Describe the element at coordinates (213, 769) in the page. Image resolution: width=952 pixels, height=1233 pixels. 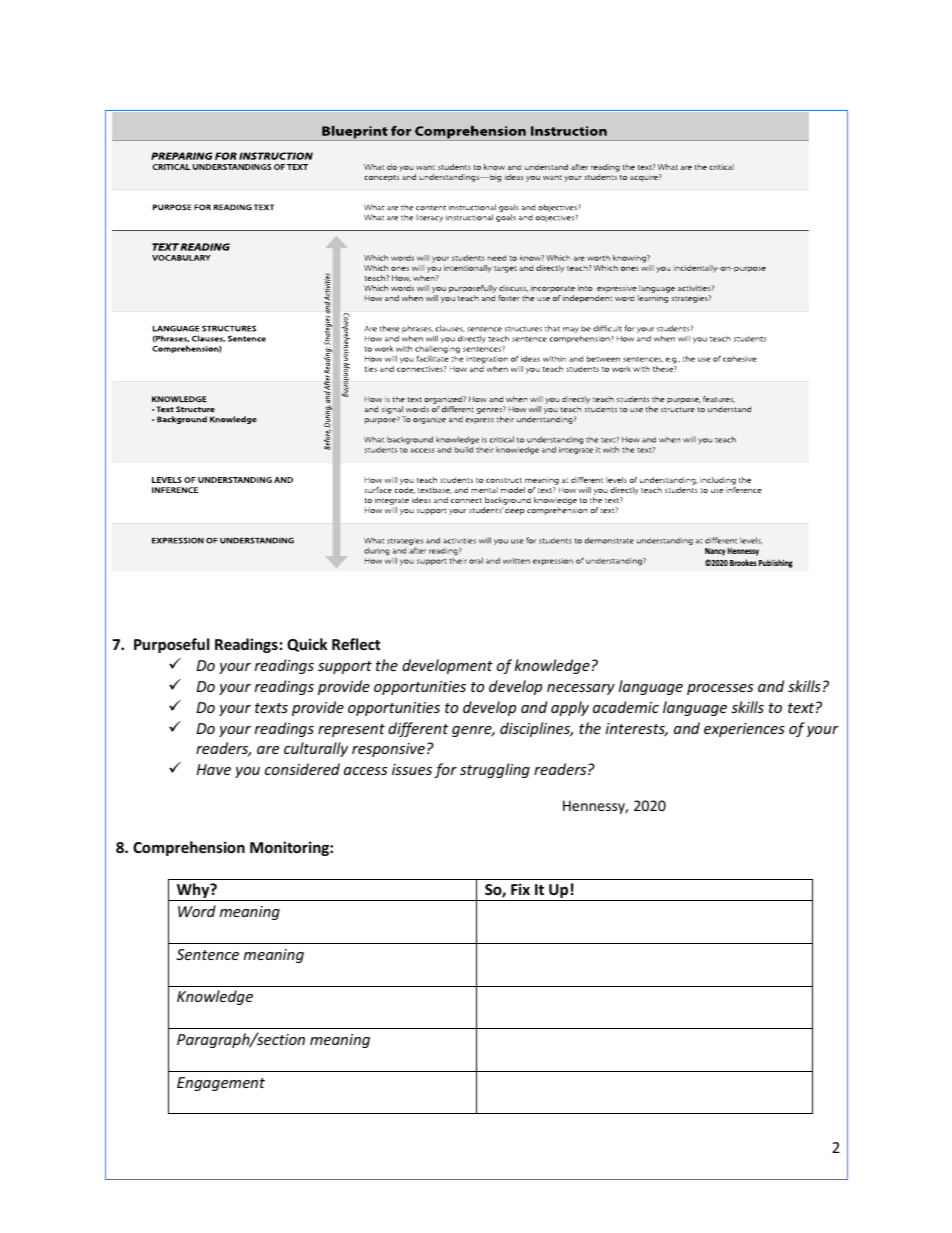
I see `Have` at that location.
